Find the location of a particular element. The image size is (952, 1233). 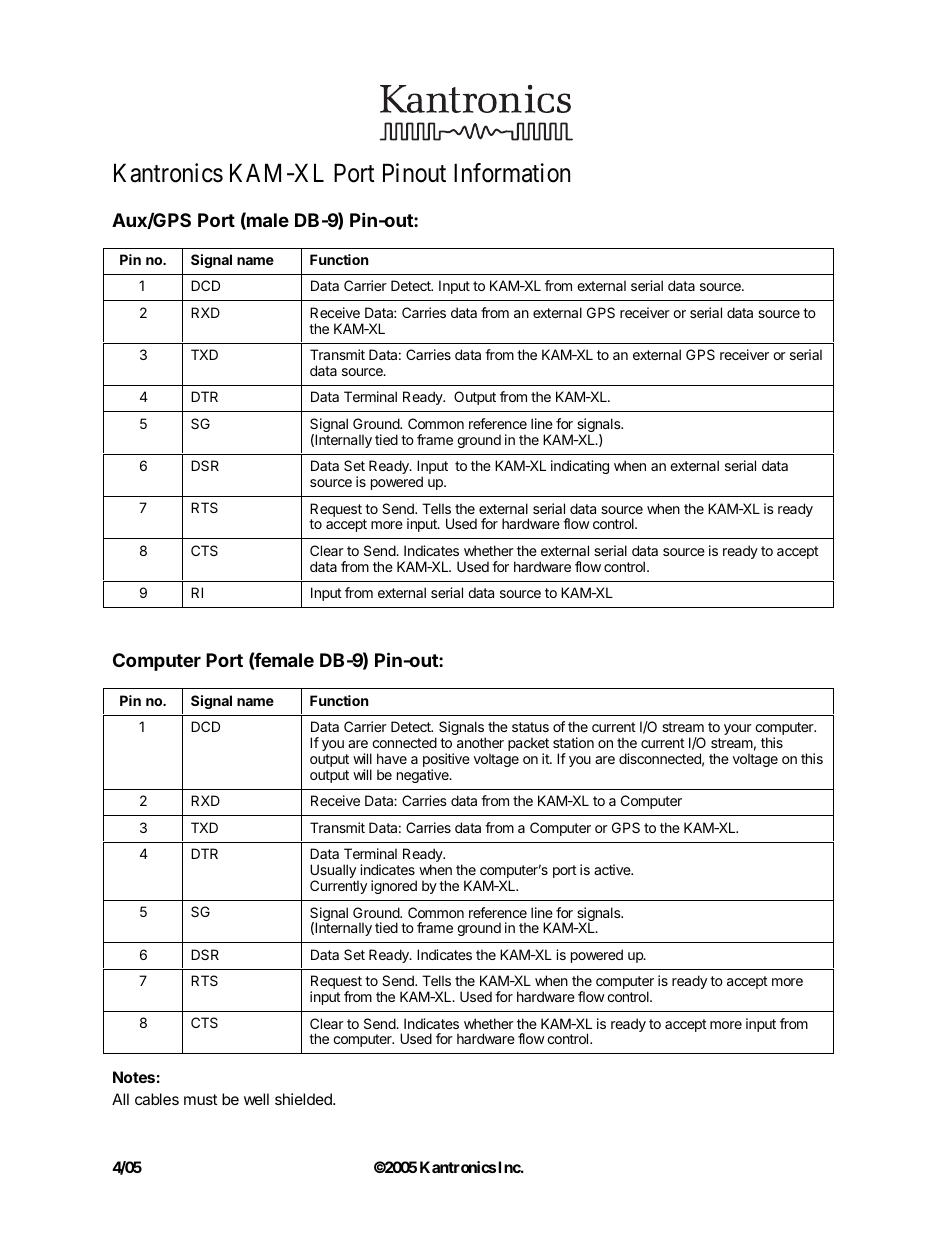

indicating is located at coordinates (580, 467).
